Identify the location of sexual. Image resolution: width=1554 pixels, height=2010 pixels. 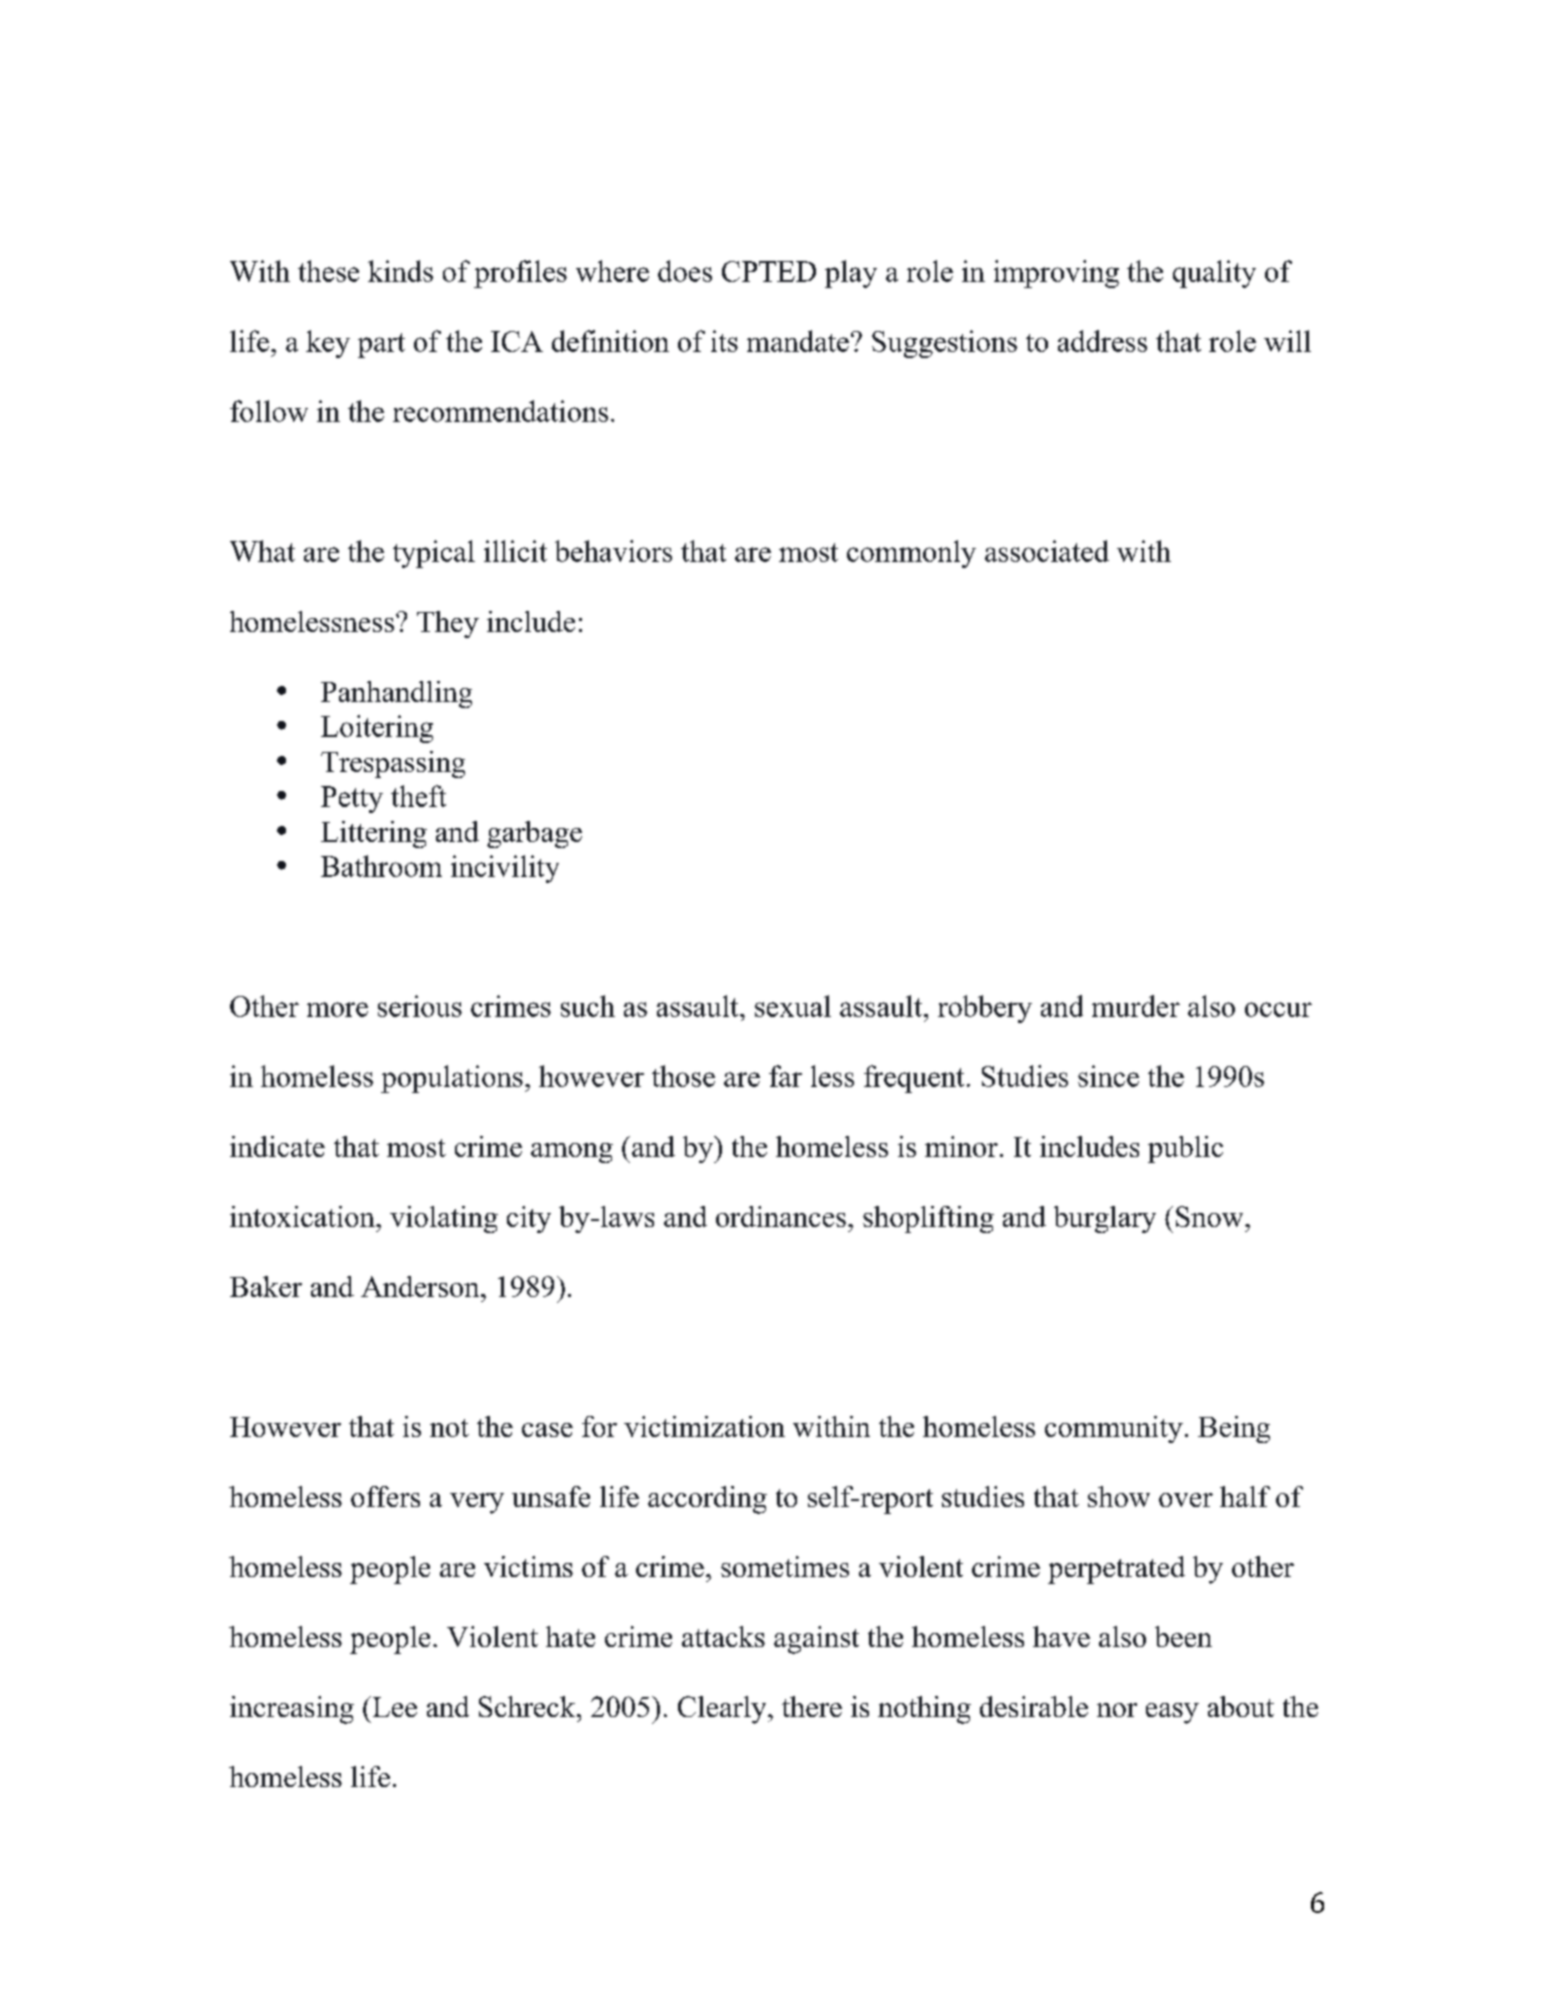
(793, 1006).
